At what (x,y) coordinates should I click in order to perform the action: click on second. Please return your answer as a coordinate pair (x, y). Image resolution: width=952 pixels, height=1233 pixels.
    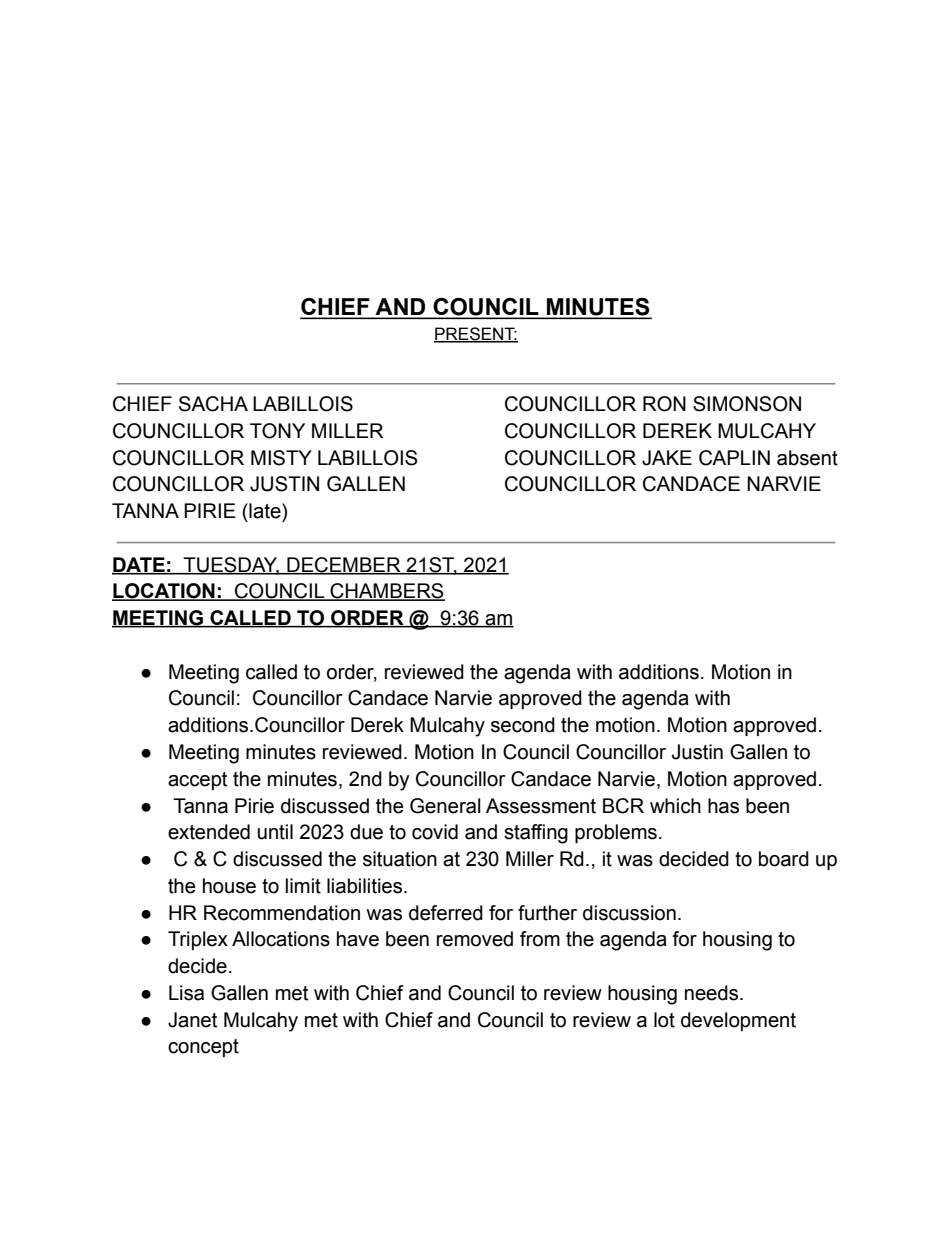
    Looking at the image, I should click on (523, 725).
